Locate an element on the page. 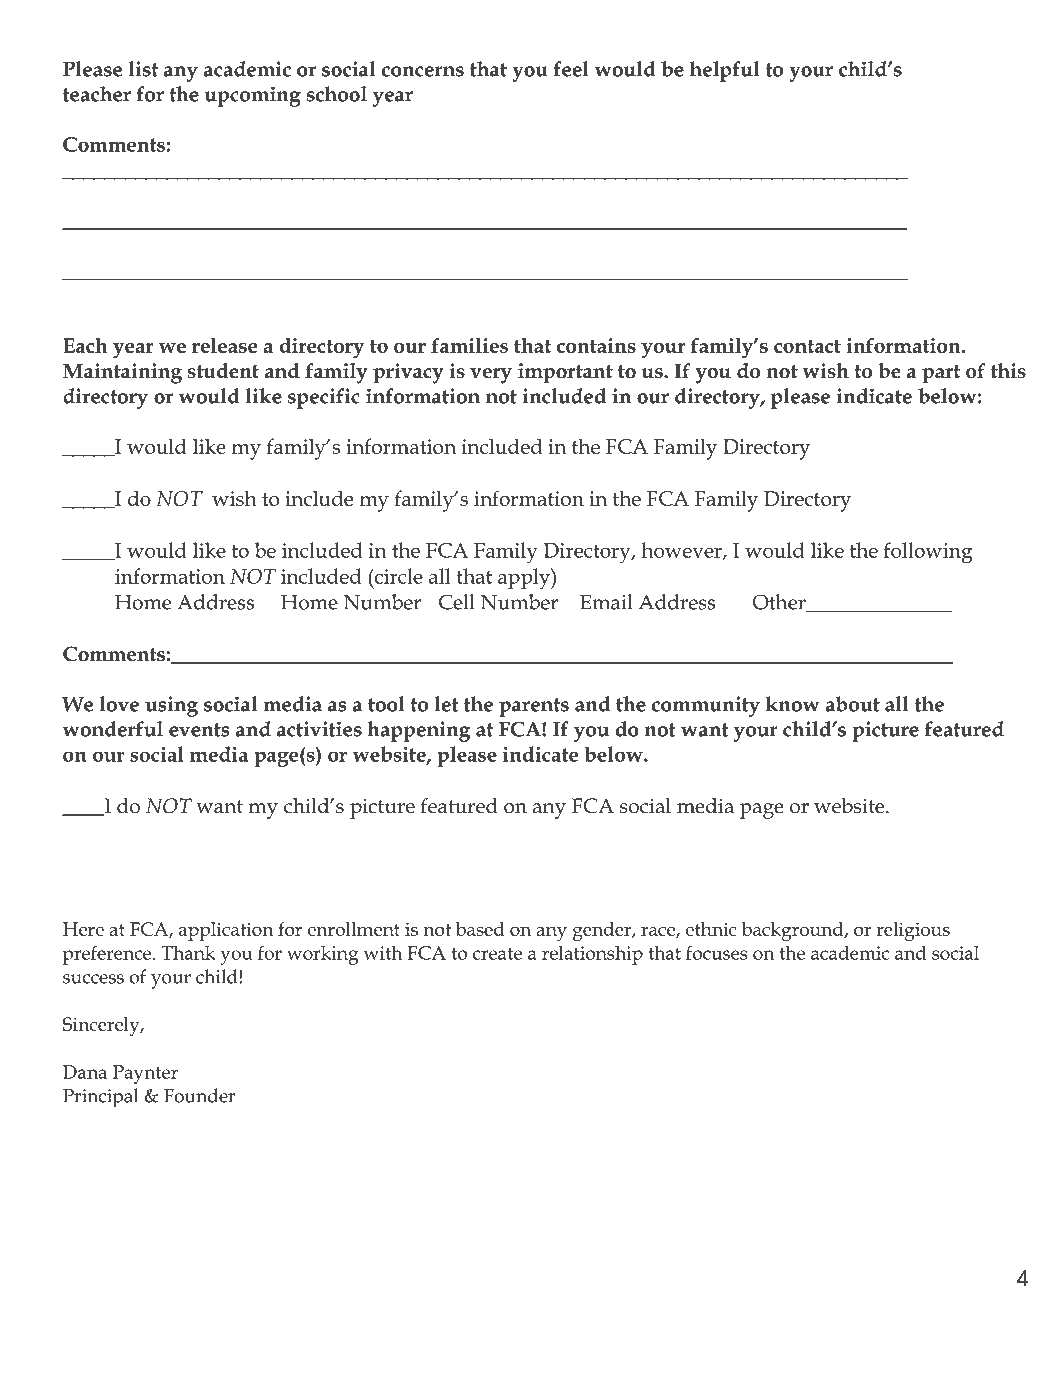  Founder is located at coordinates (199, 1095).
